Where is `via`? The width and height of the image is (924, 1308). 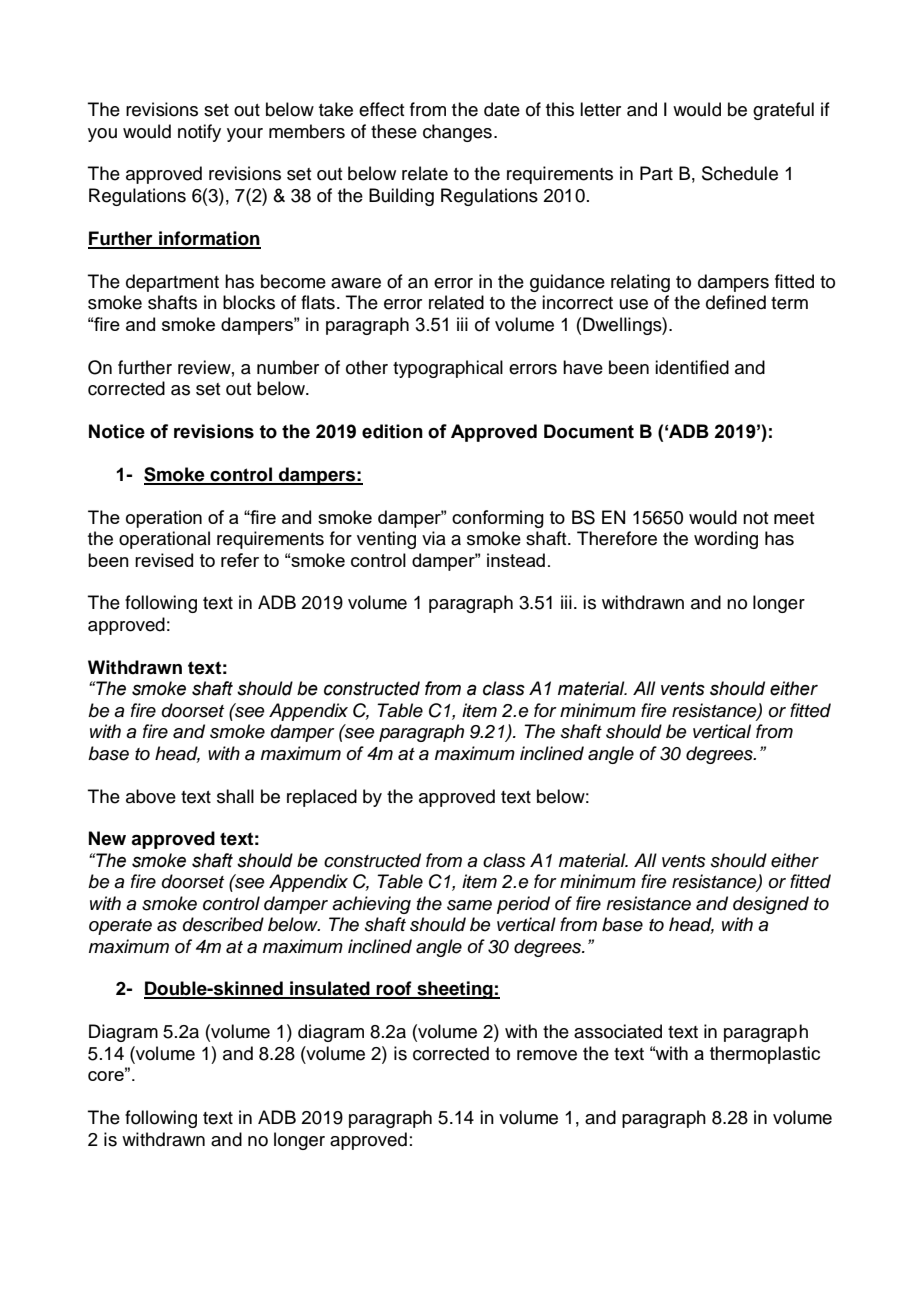
via is located at coordinates (434, 538).
